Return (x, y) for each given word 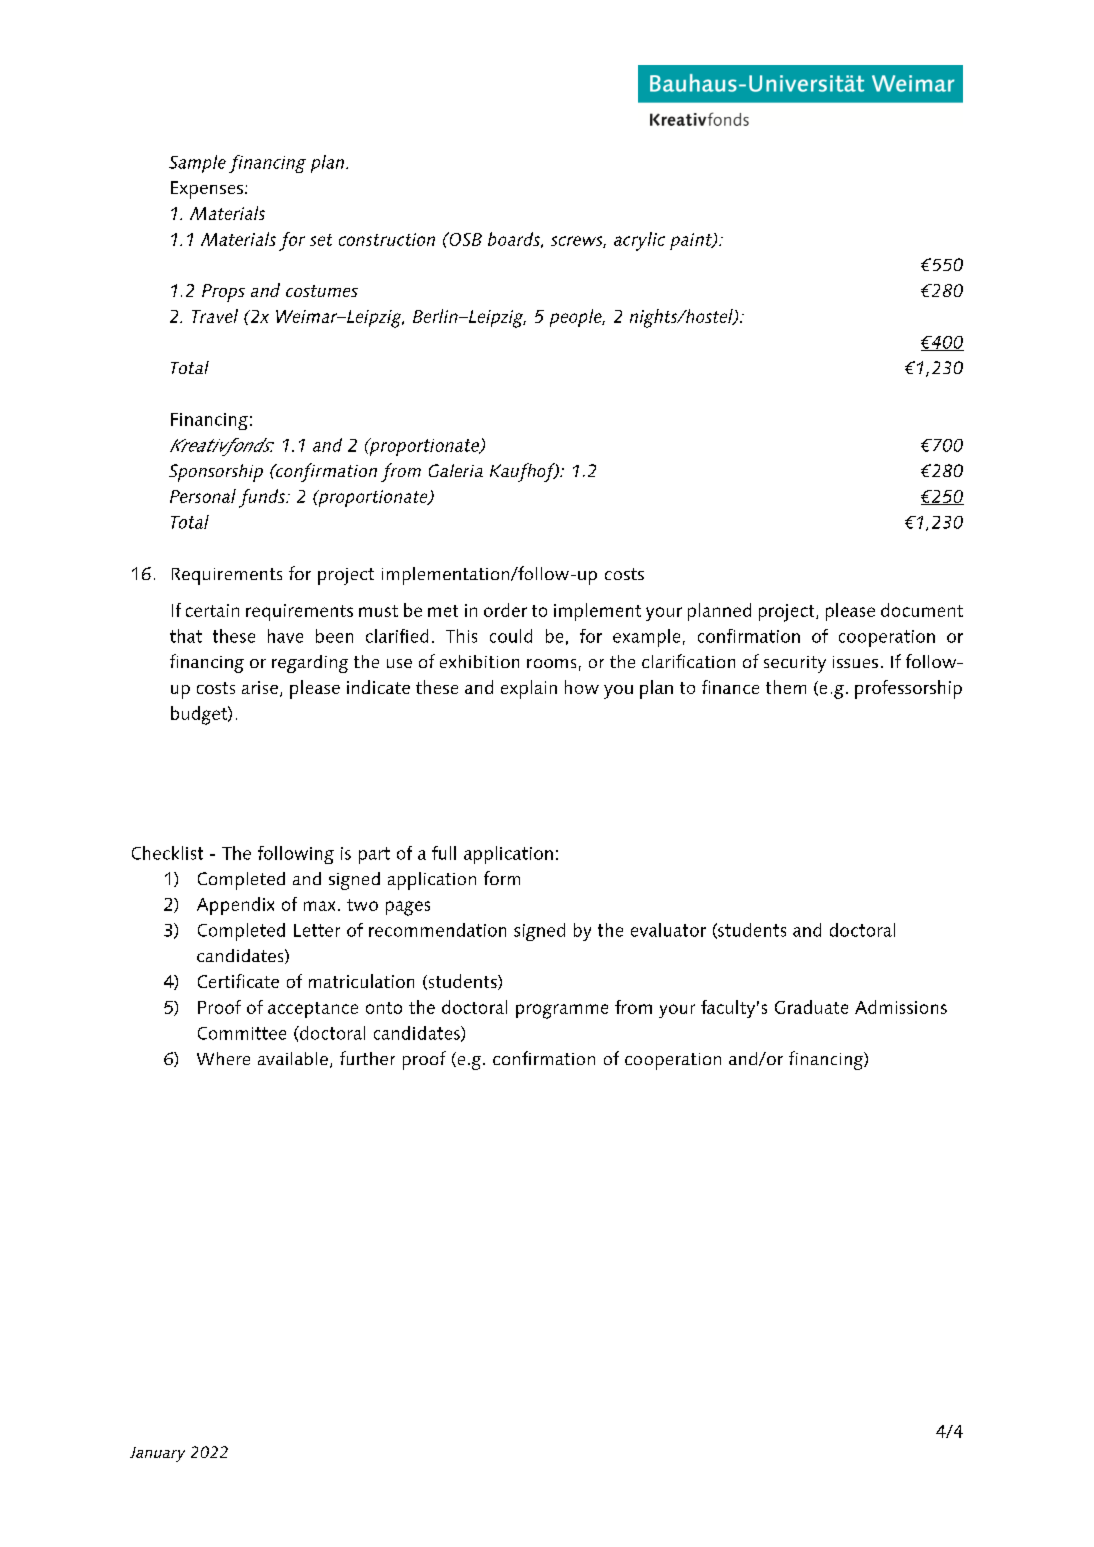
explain (529, 689)
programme (562, 1011)
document (922, 610)
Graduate (811, 1007)
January (157, 1454)
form (502, 878)
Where (223, 1058)
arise (260, 687)
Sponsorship (216, 473)
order (505, 610)
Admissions (901, 1007)
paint (692, 241)
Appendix (235, 906)
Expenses (208, 190)
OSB (464, 239)
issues (855, 662)
